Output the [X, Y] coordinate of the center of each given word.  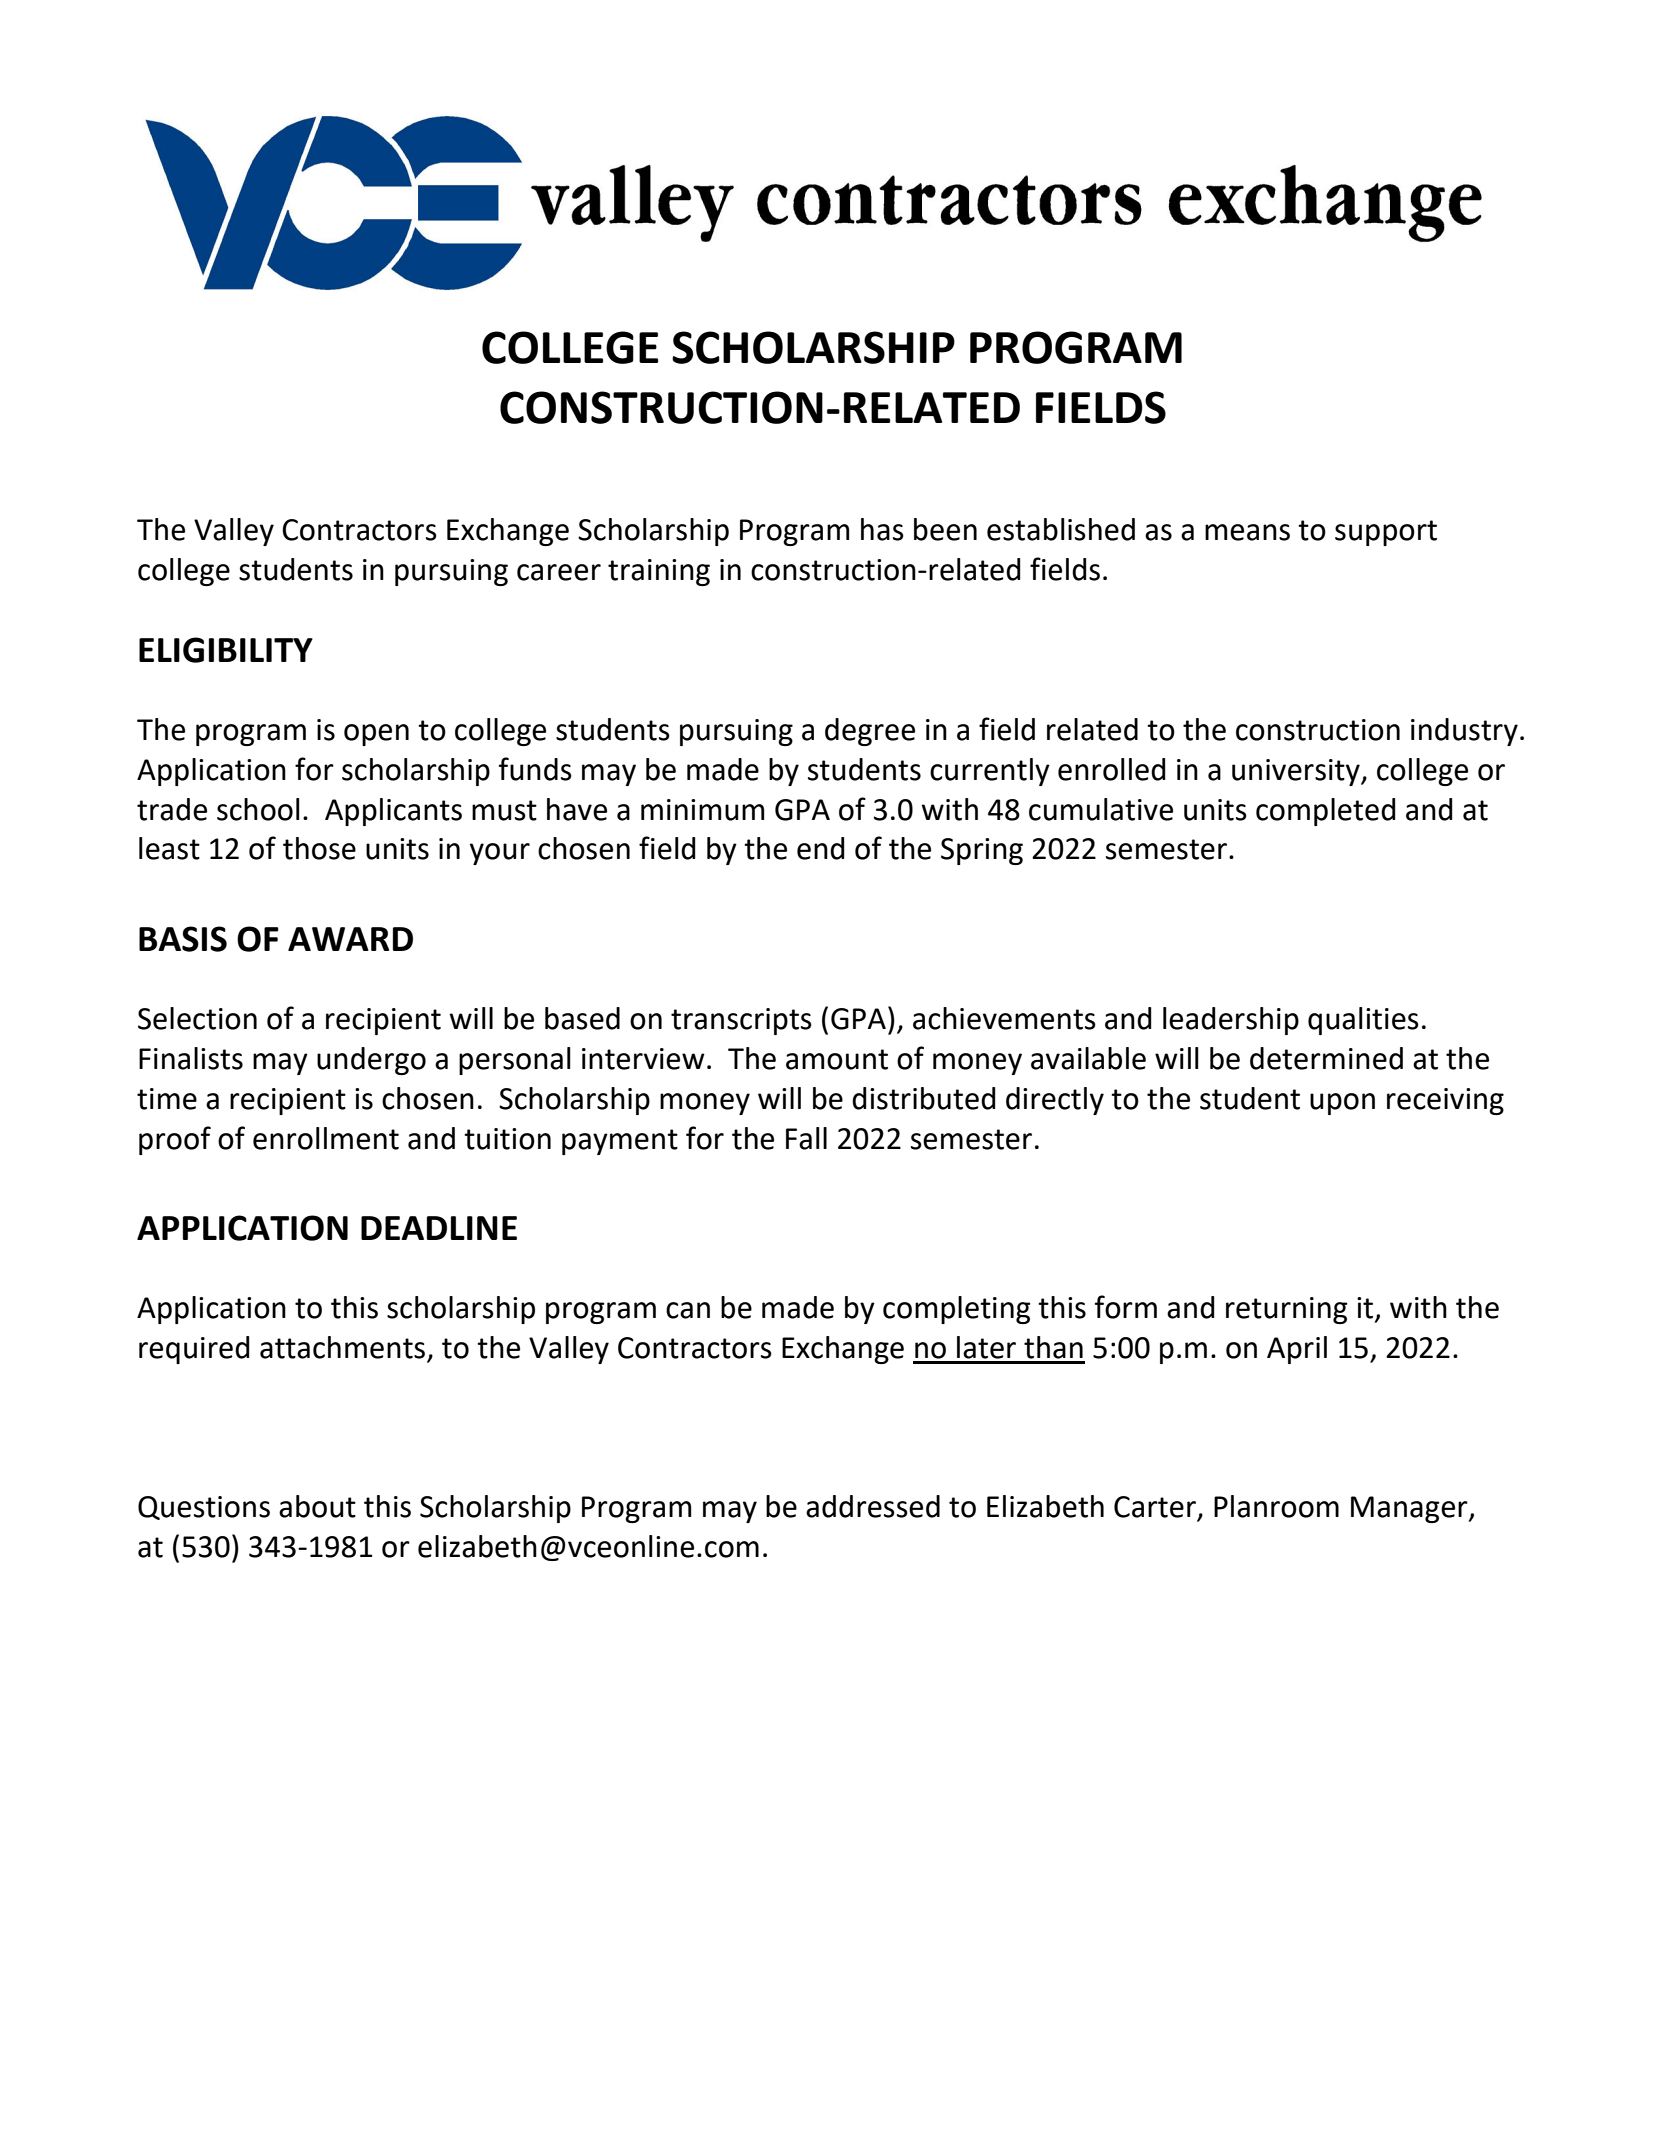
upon [1342, 1104]
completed [1326, 812]
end [821, 848]
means [1247, 532]
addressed [873, 1506]
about [317, 1506]
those [319, 848]
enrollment [326, 1138]
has [882, 529]
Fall [806, 1138]
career [559, 572]
